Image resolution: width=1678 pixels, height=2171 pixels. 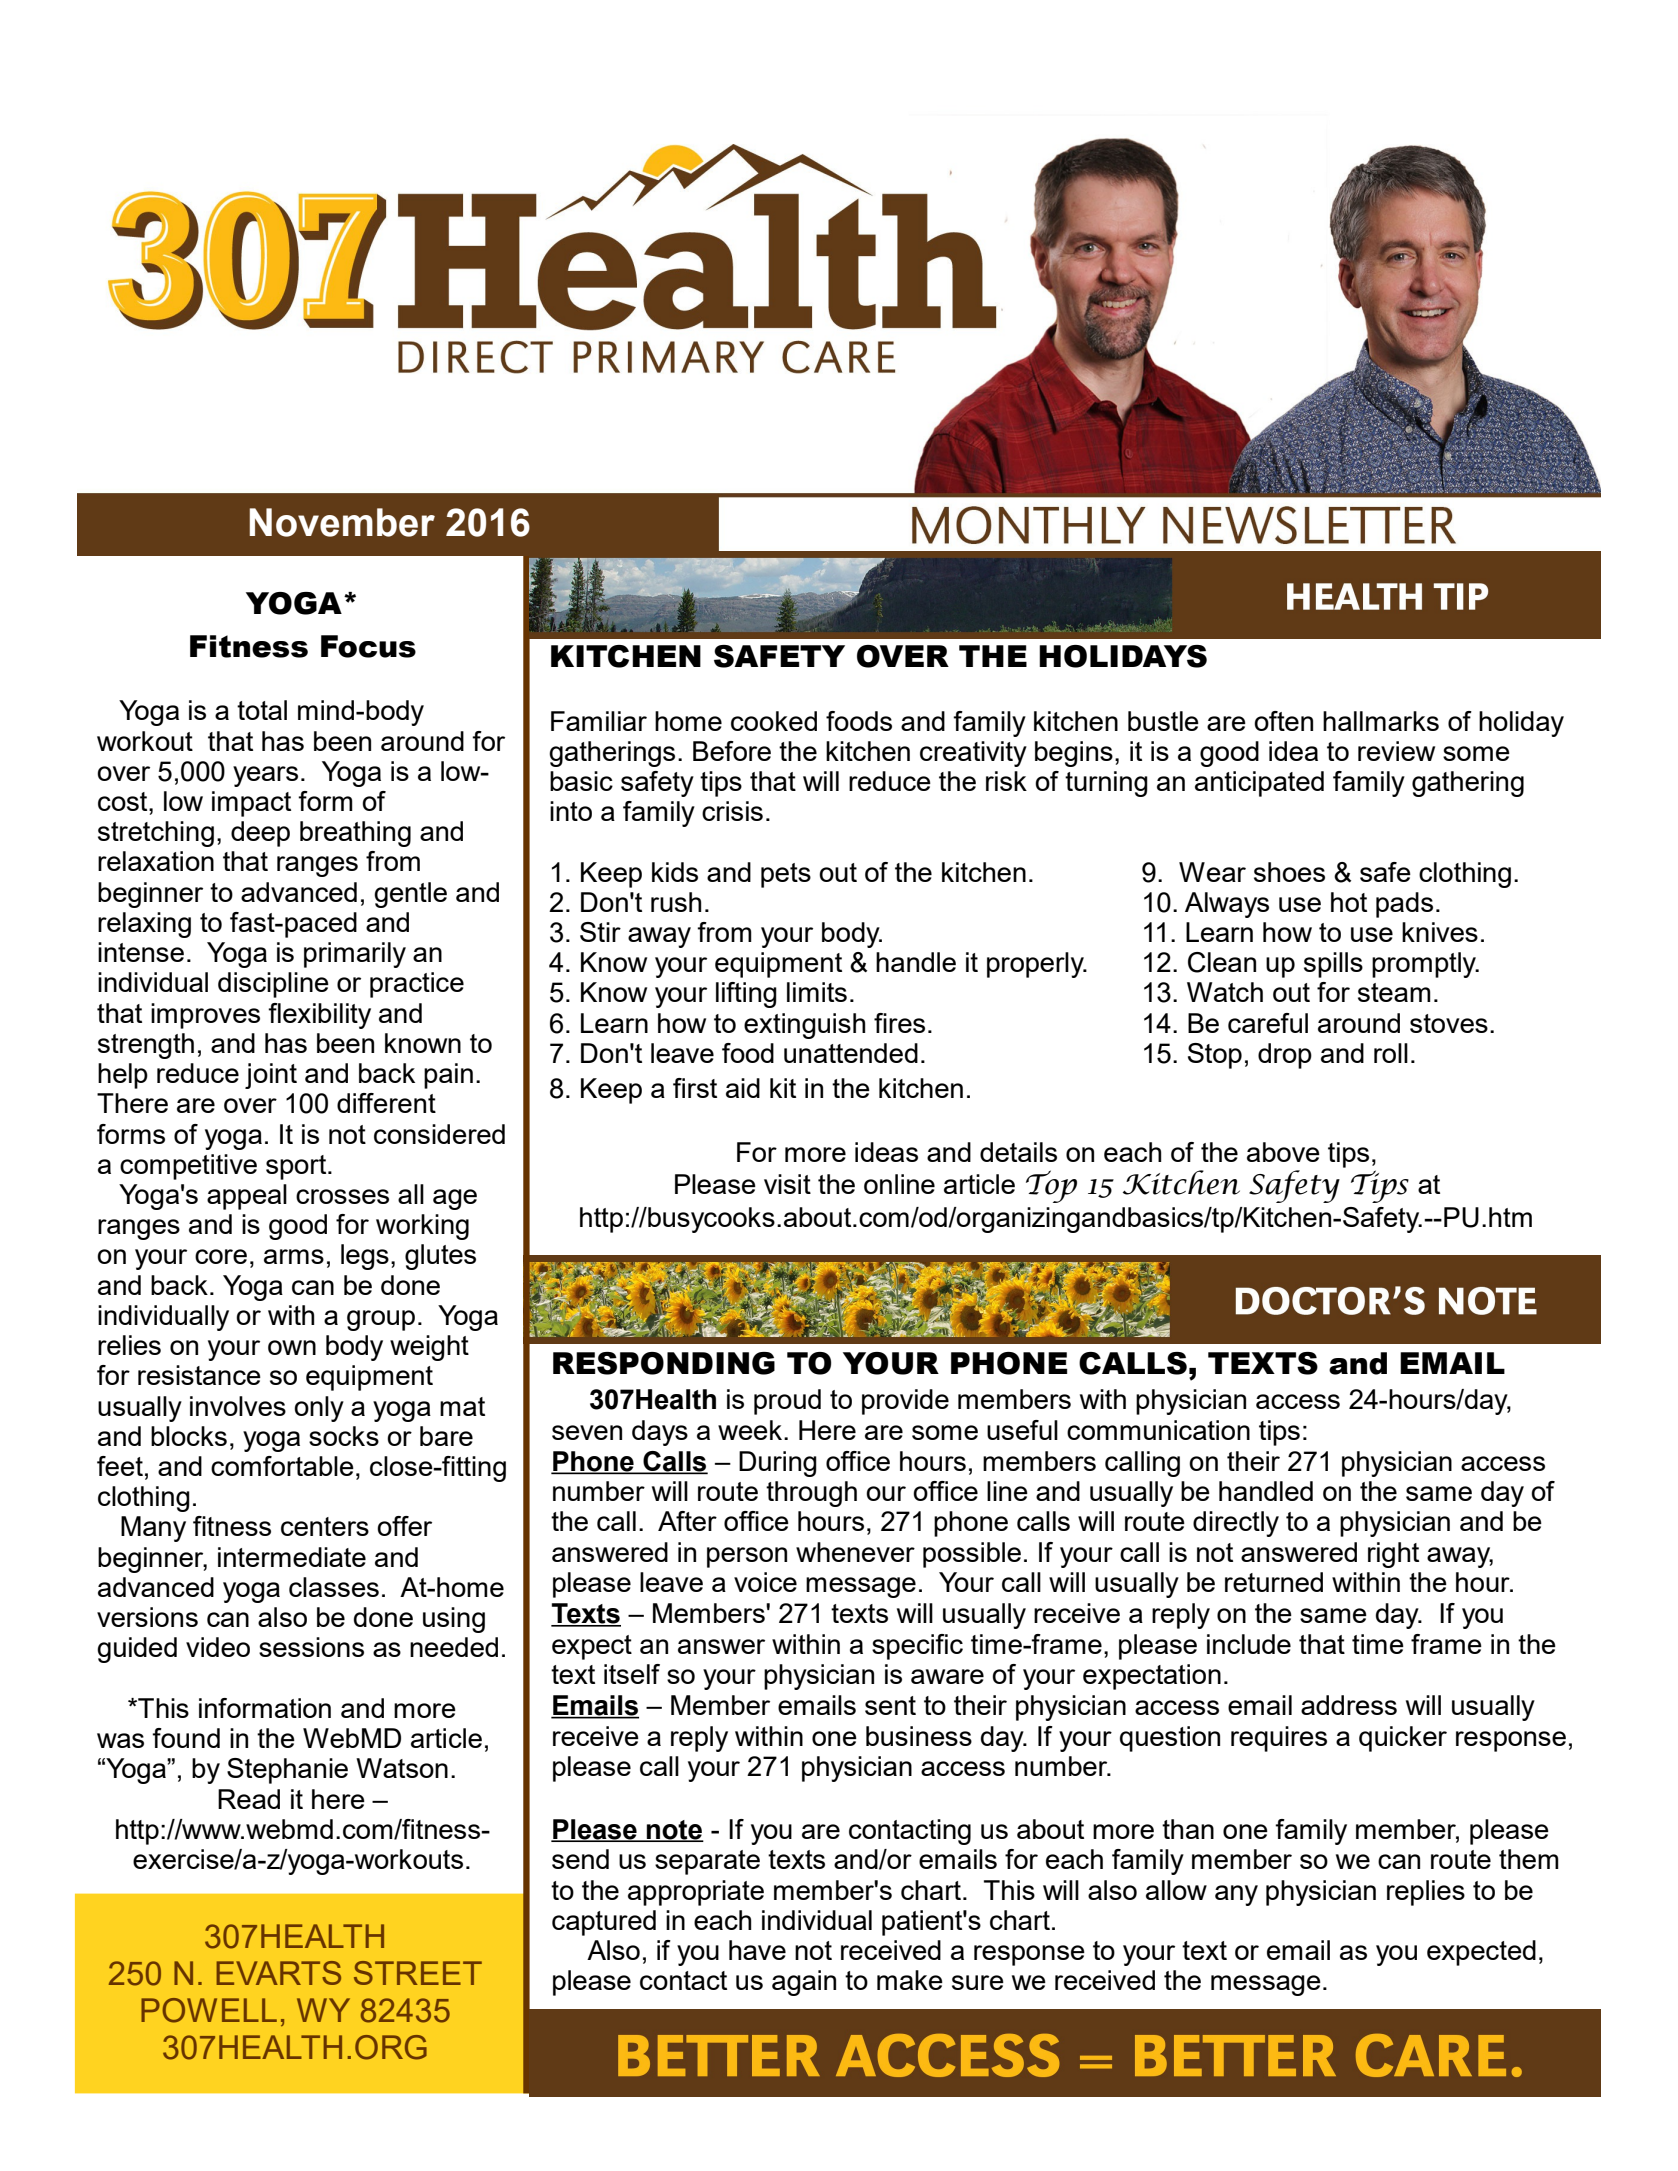 What do you see at coordinates (262, 710) in the document?
I see `total` at bounding box center [262, 710].
